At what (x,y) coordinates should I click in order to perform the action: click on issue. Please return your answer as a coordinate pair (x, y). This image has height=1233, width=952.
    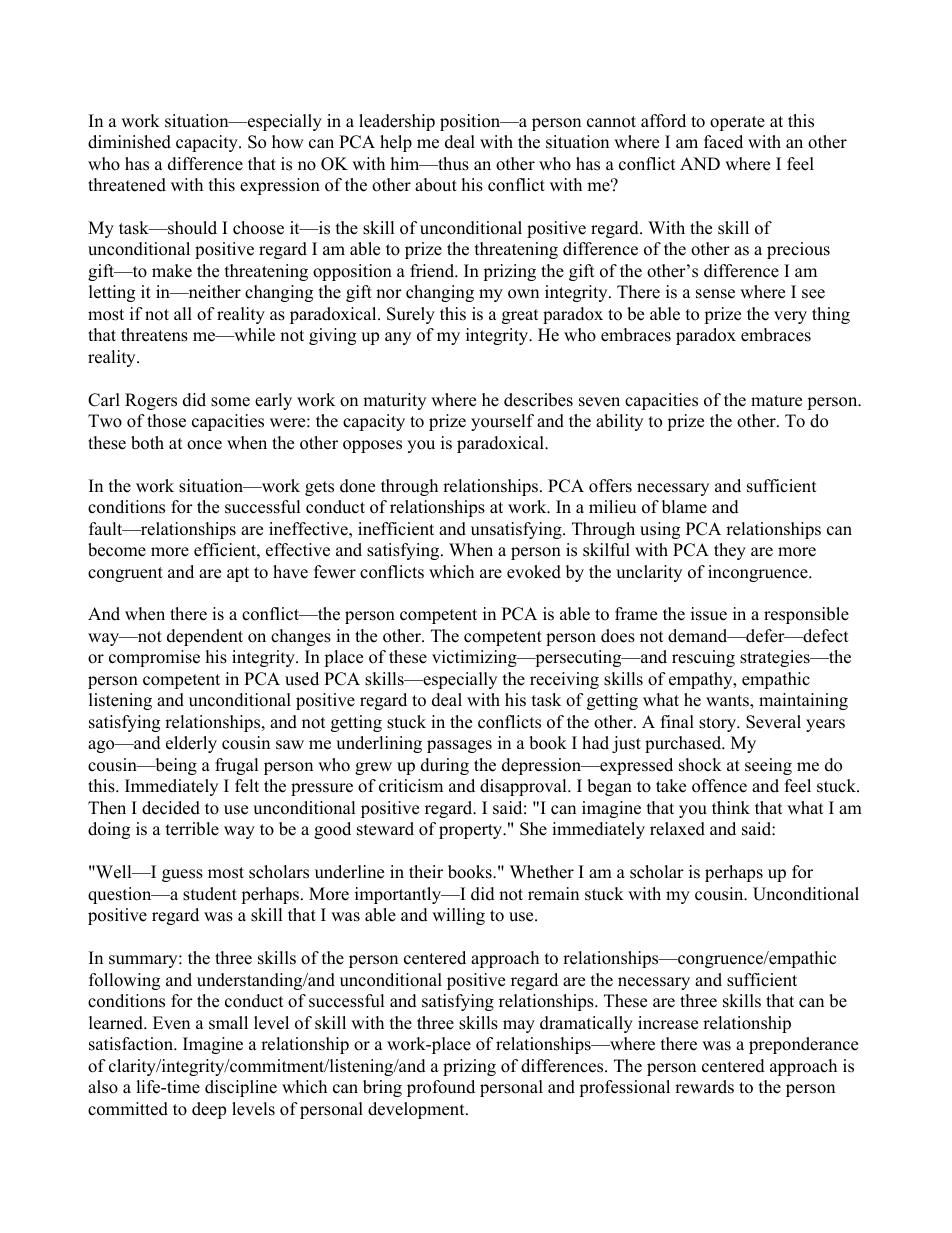
    Looking at the image, I should click on (709, 614).
